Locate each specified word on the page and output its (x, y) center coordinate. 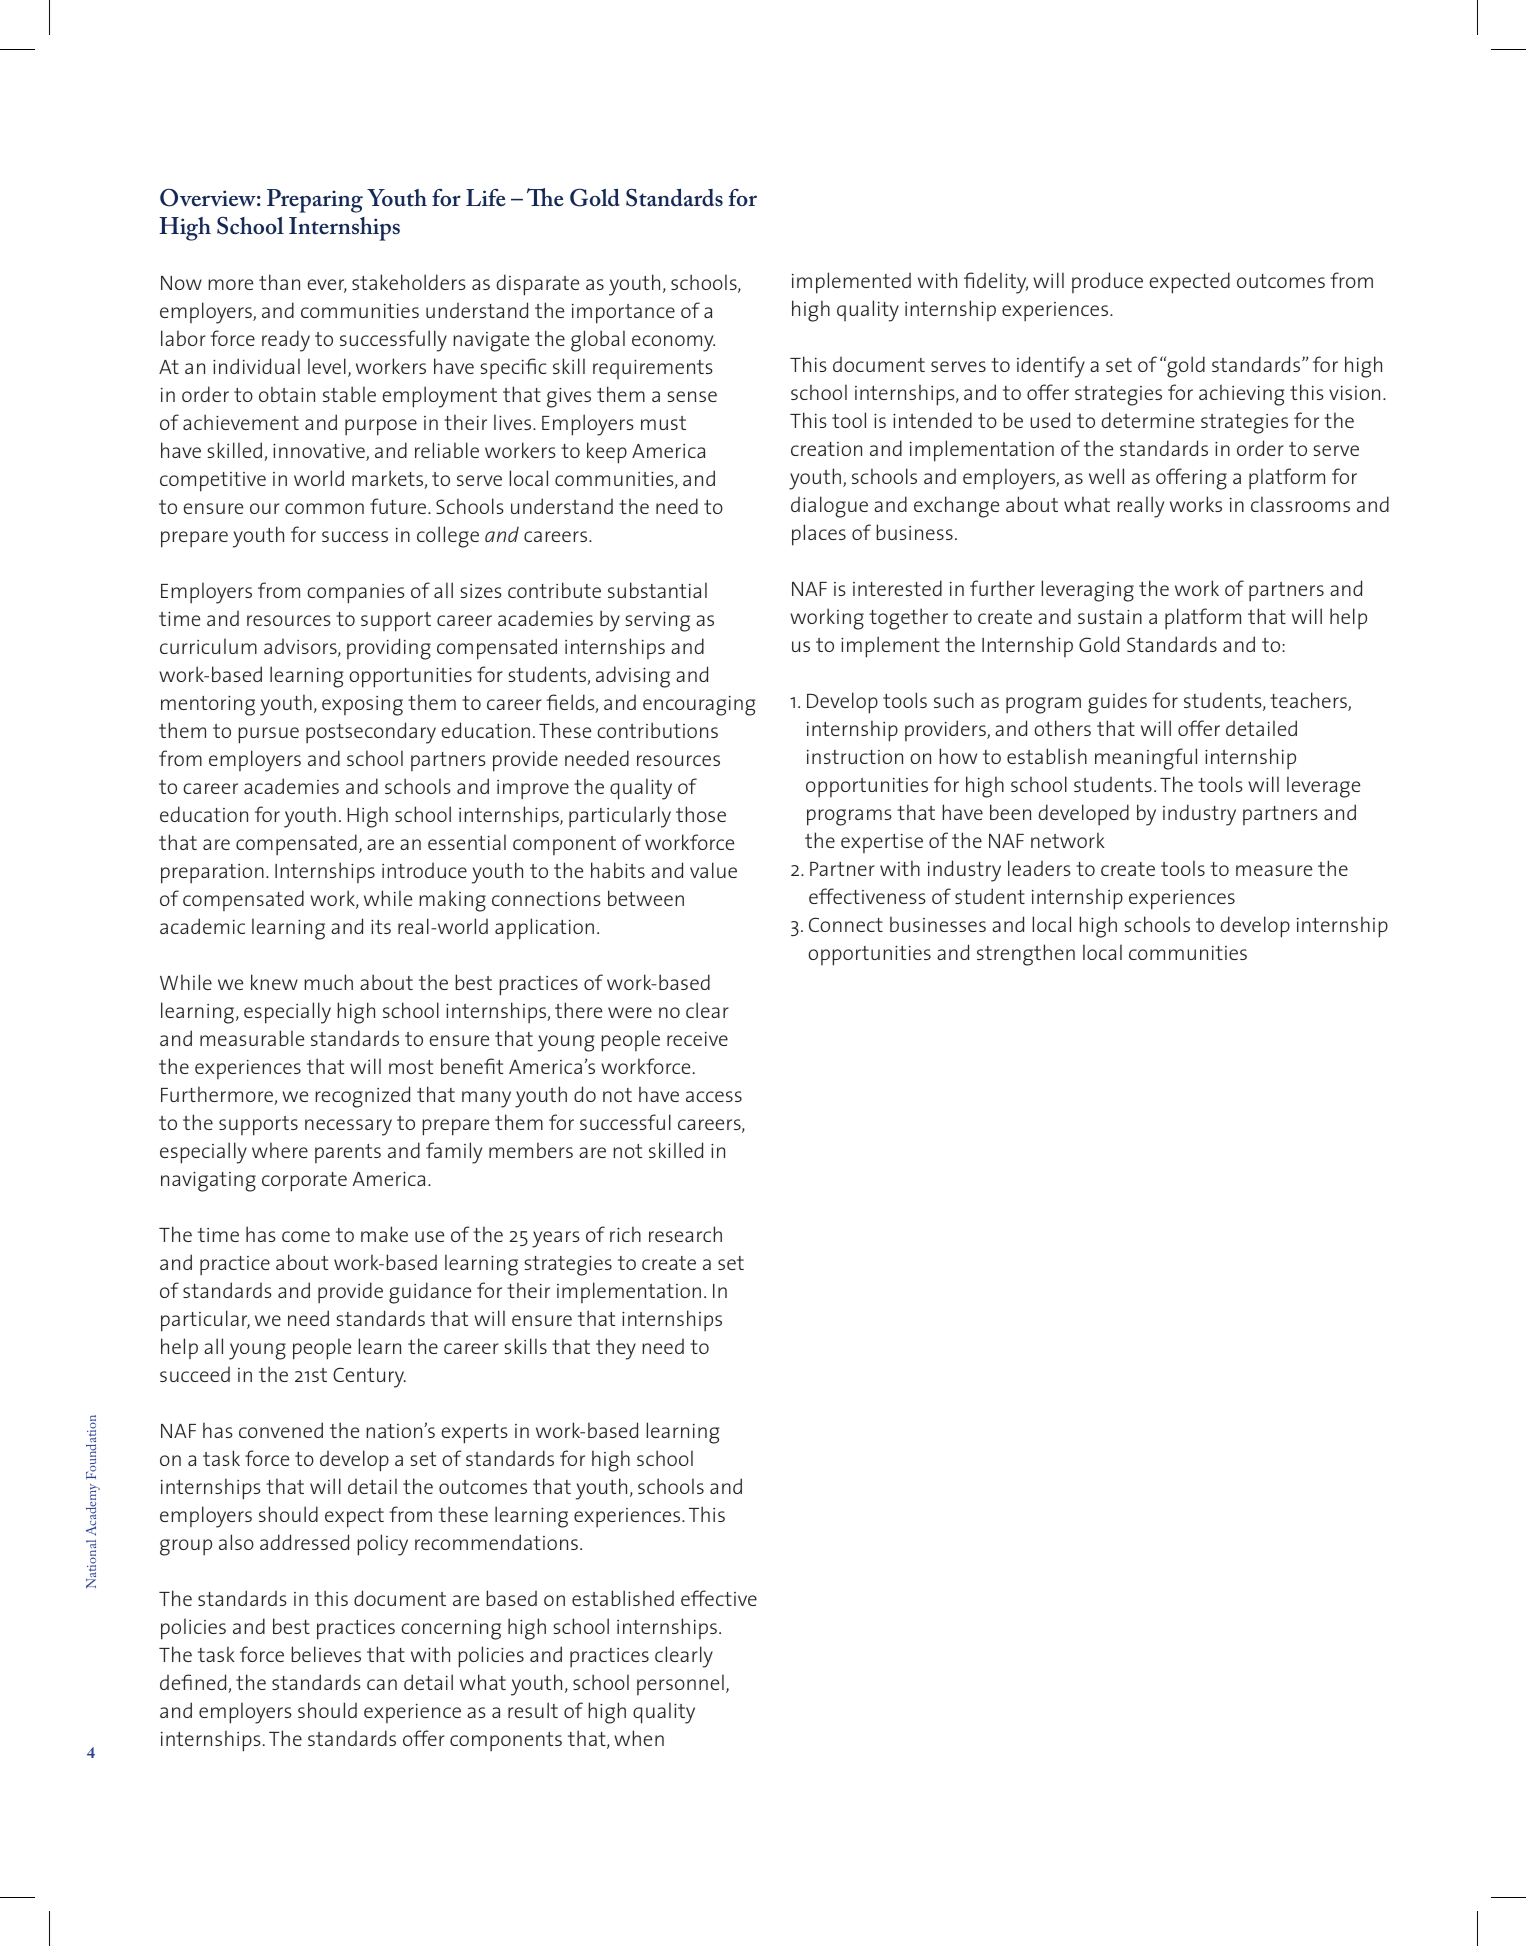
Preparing (315, 201)
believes (326, 1654)
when (639, 1738)
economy (673, 343)
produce (1107, 282)
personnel (680, 1684)
